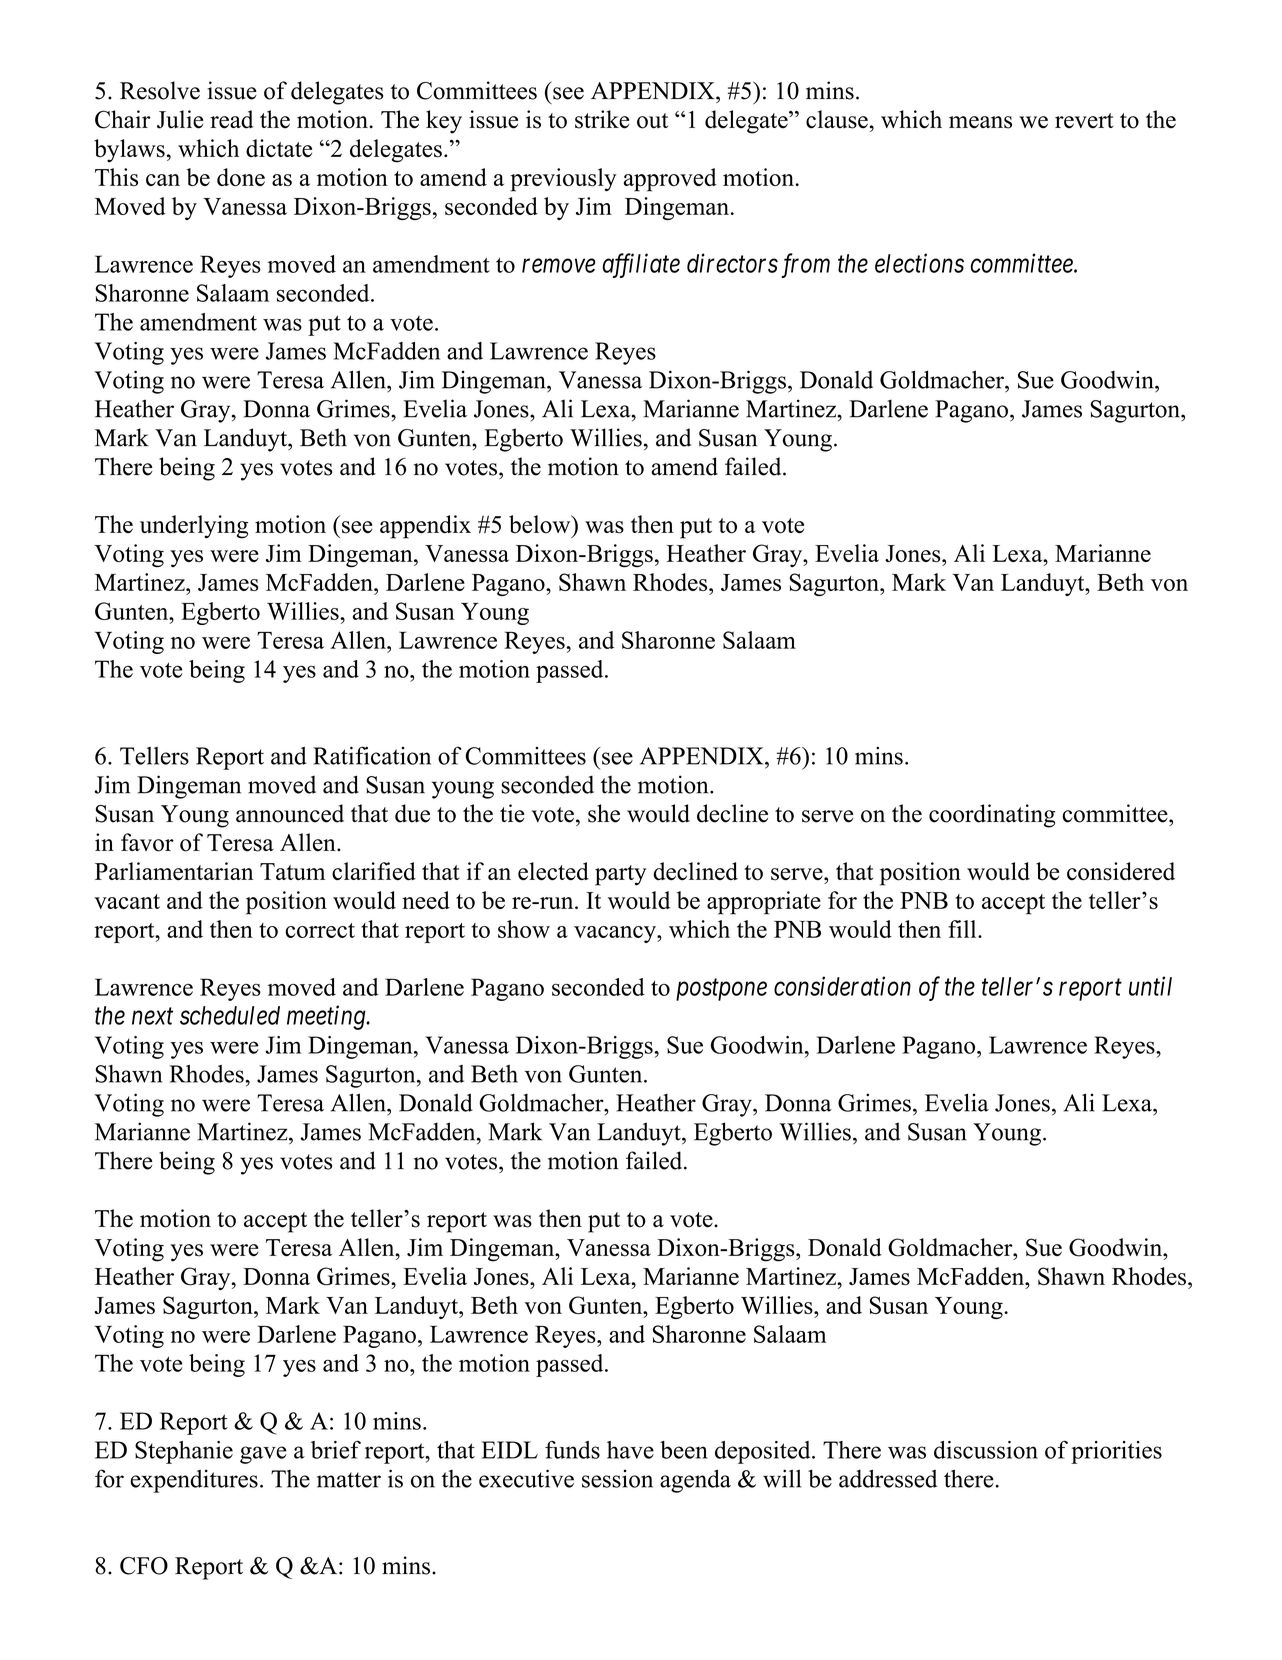  Describe the element at coordinates (652, 121) in the screenshot. I see `out` at that location.
